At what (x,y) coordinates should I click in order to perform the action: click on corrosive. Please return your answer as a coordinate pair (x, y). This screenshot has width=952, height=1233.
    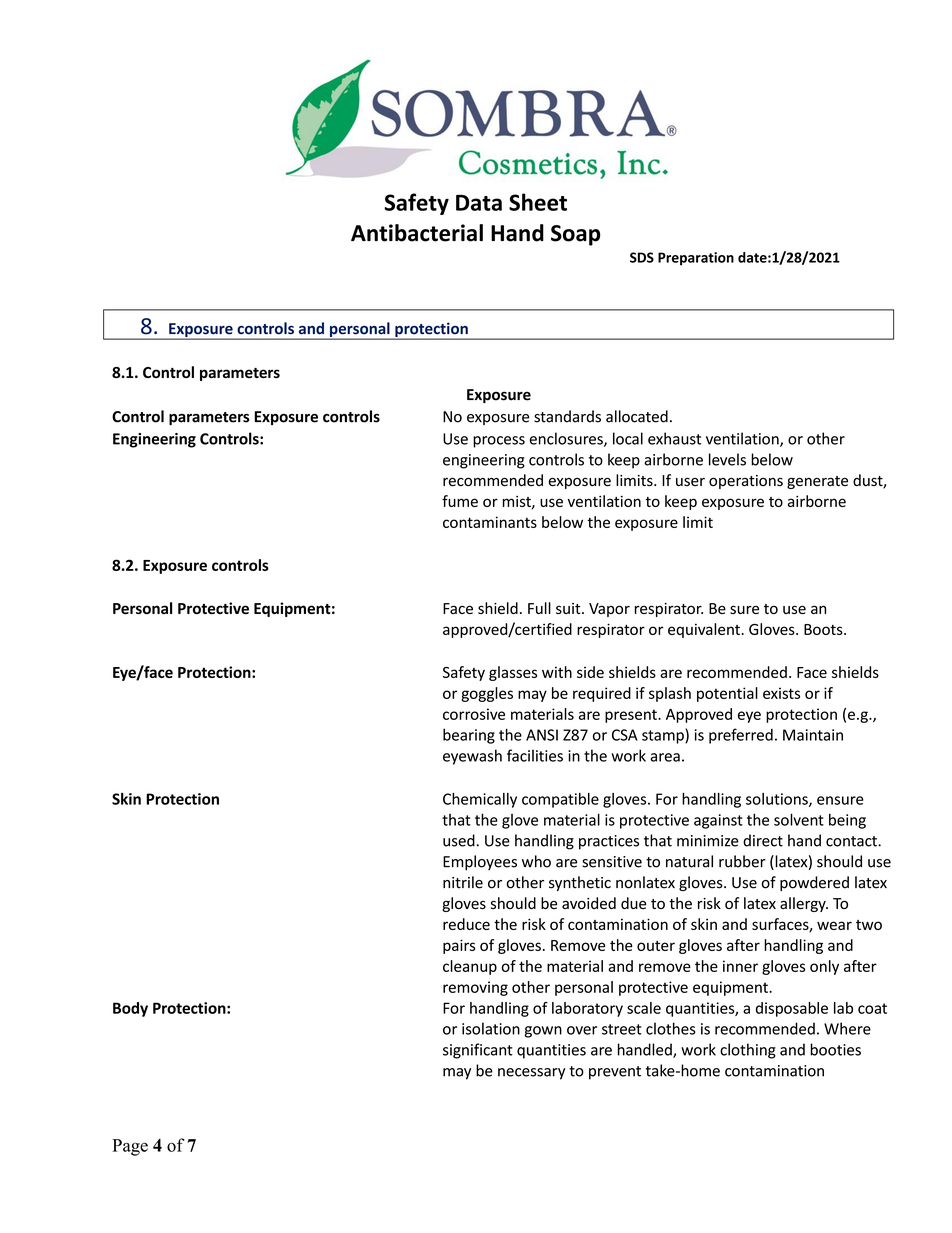
    Looking at the image, I should click on (474, 714).
